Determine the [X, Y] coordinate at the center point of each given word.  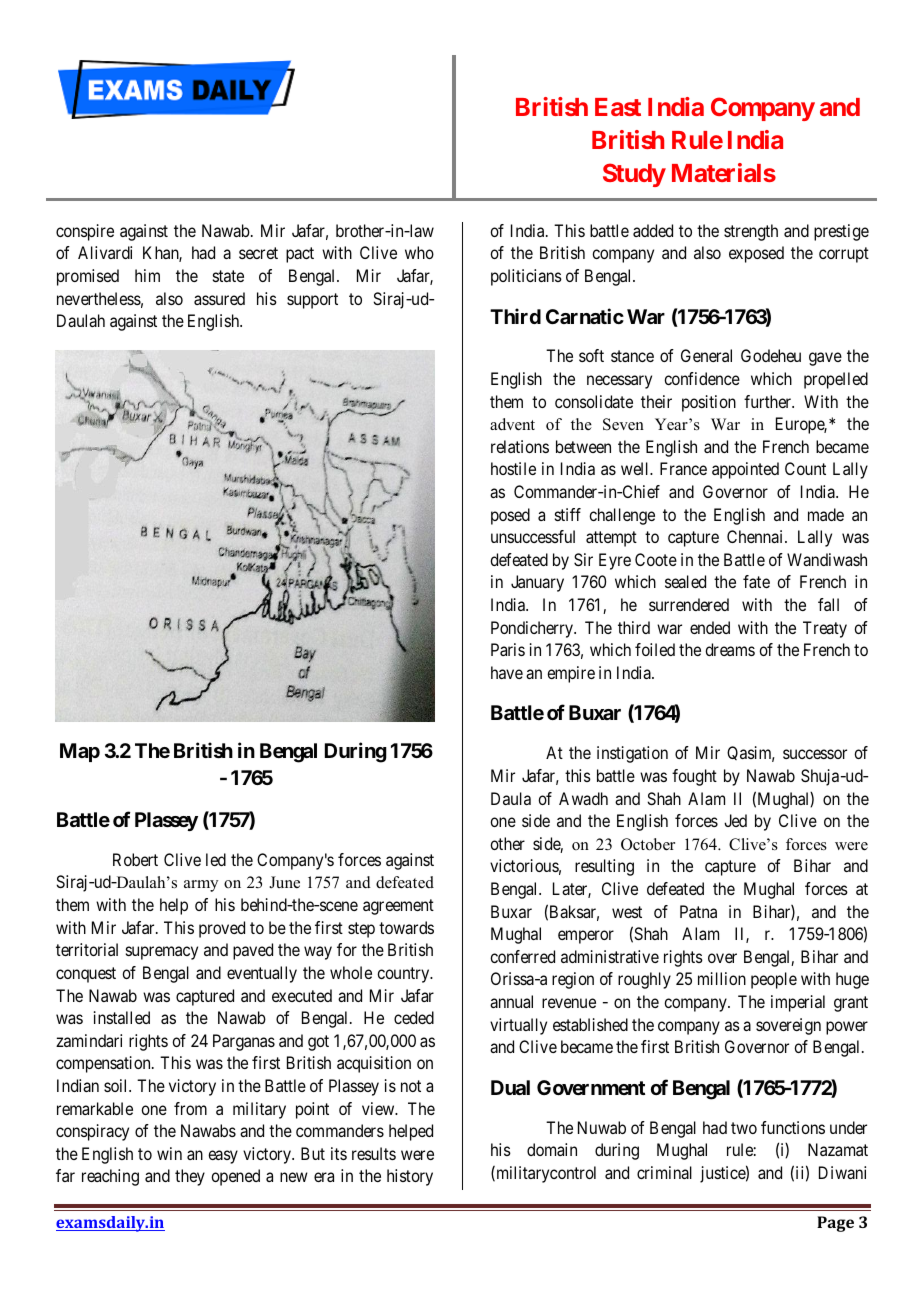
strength [751, 232]
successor [815, 754]
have [507, 672]
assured [219, 298]
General [706, 355]
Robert [135, 859]
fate [756, 581]
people [774, 980]
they [190, 1177]
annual [511, 1001]
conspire [85, 232]
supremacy [162, 953]
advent [512, 424]
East [618, 107]
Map [80, 752]
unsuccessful [533, 536]
